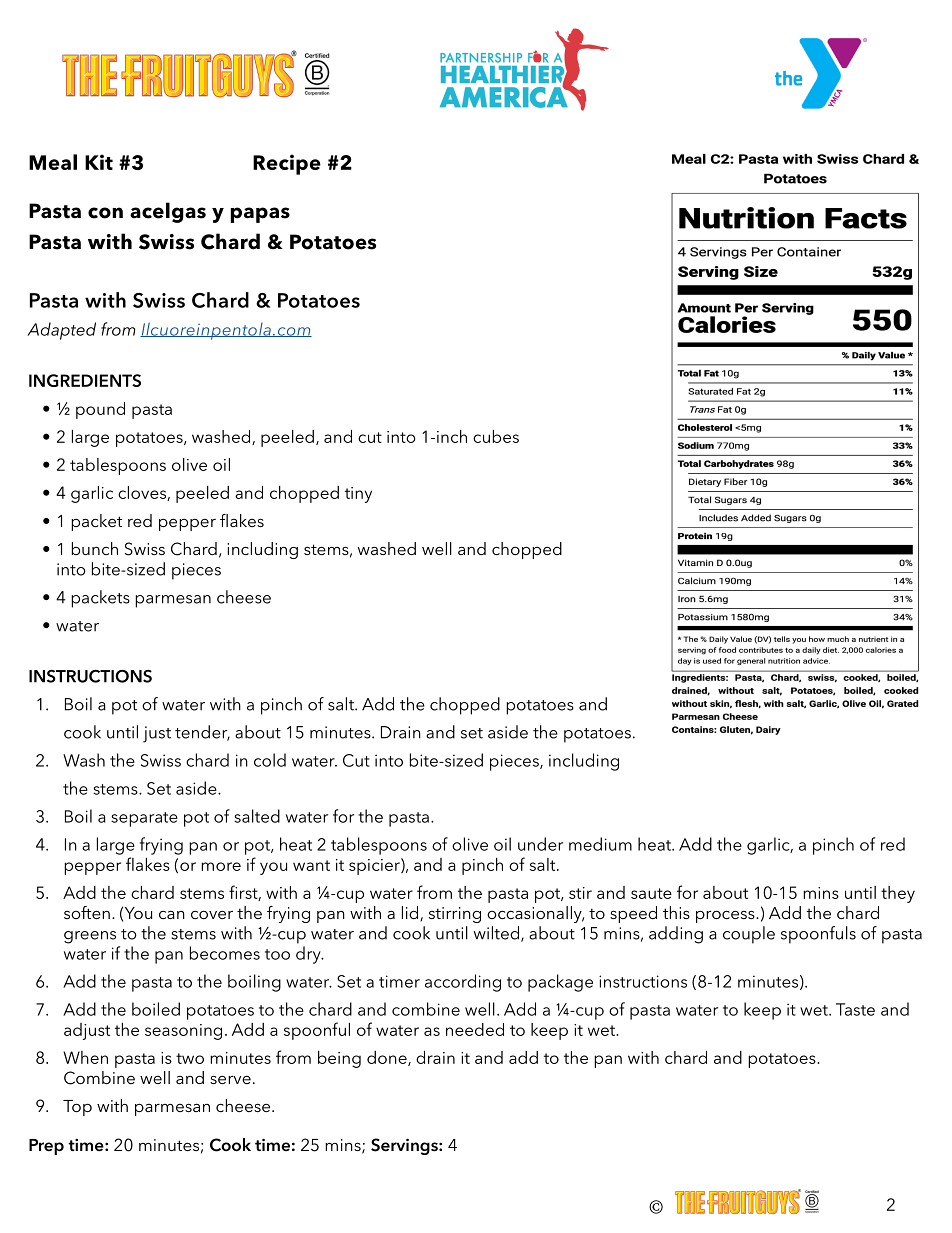  I want to click on papas, so click(260, 215).
